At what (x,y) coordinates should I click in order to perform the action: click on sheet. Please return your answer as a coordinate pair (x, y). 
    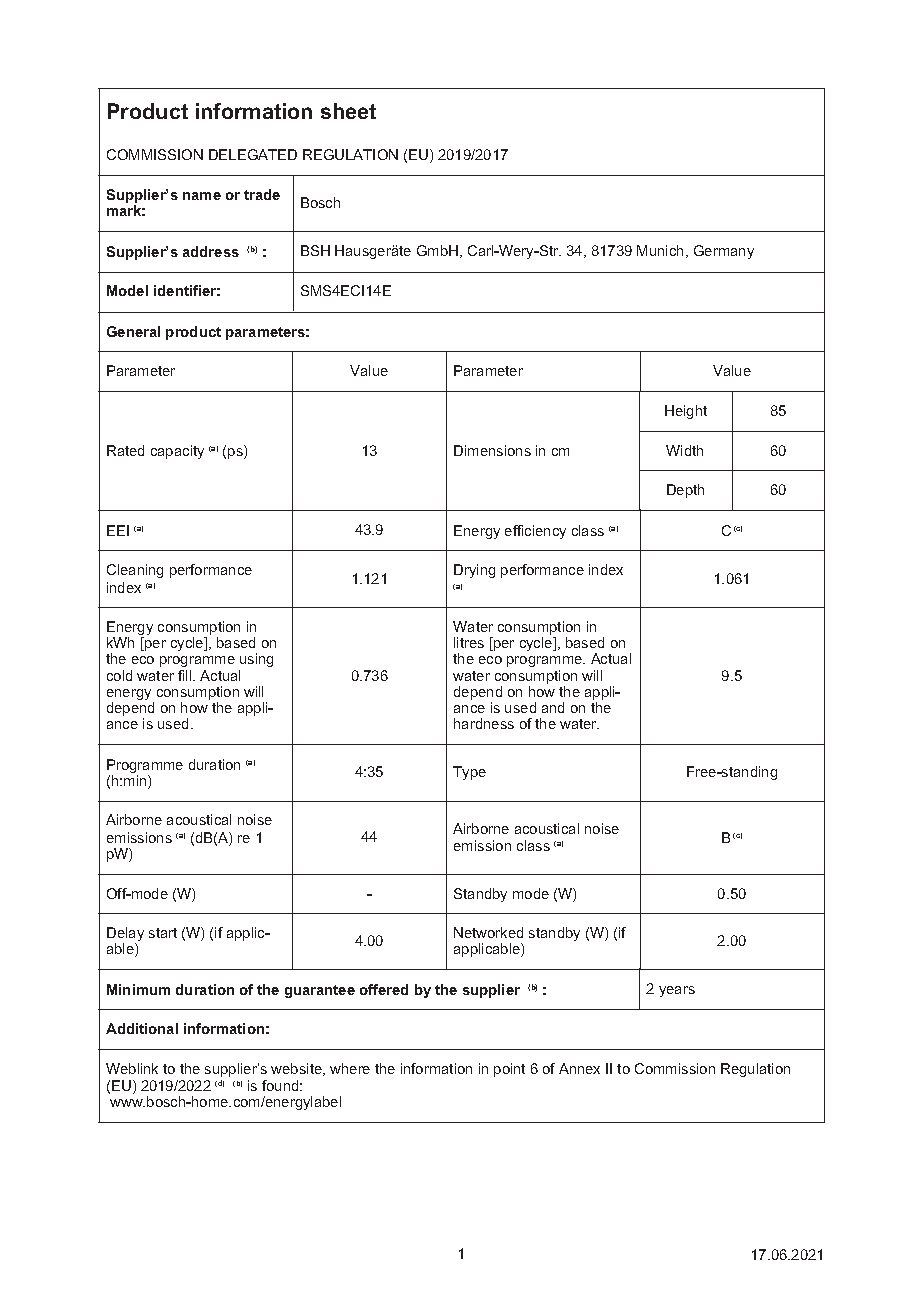
    Looking at the image, I should click on (348, 111).
